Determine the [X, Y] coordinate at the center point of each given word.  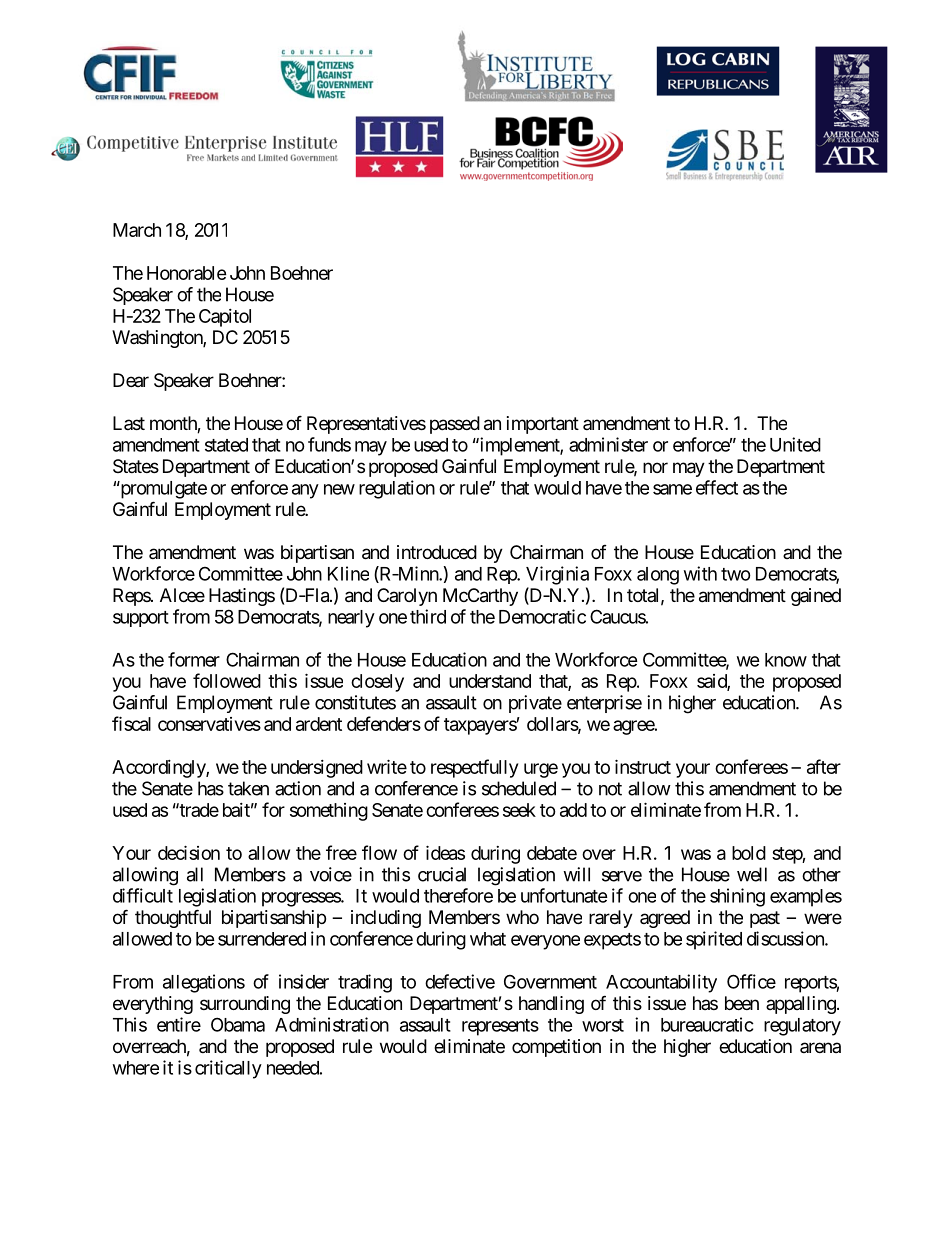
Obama [238, 1024]
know [786, 660]
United [795, 444]
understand [490, 681]
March [137, 230]
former [194, 659]
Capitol [225, 318]
